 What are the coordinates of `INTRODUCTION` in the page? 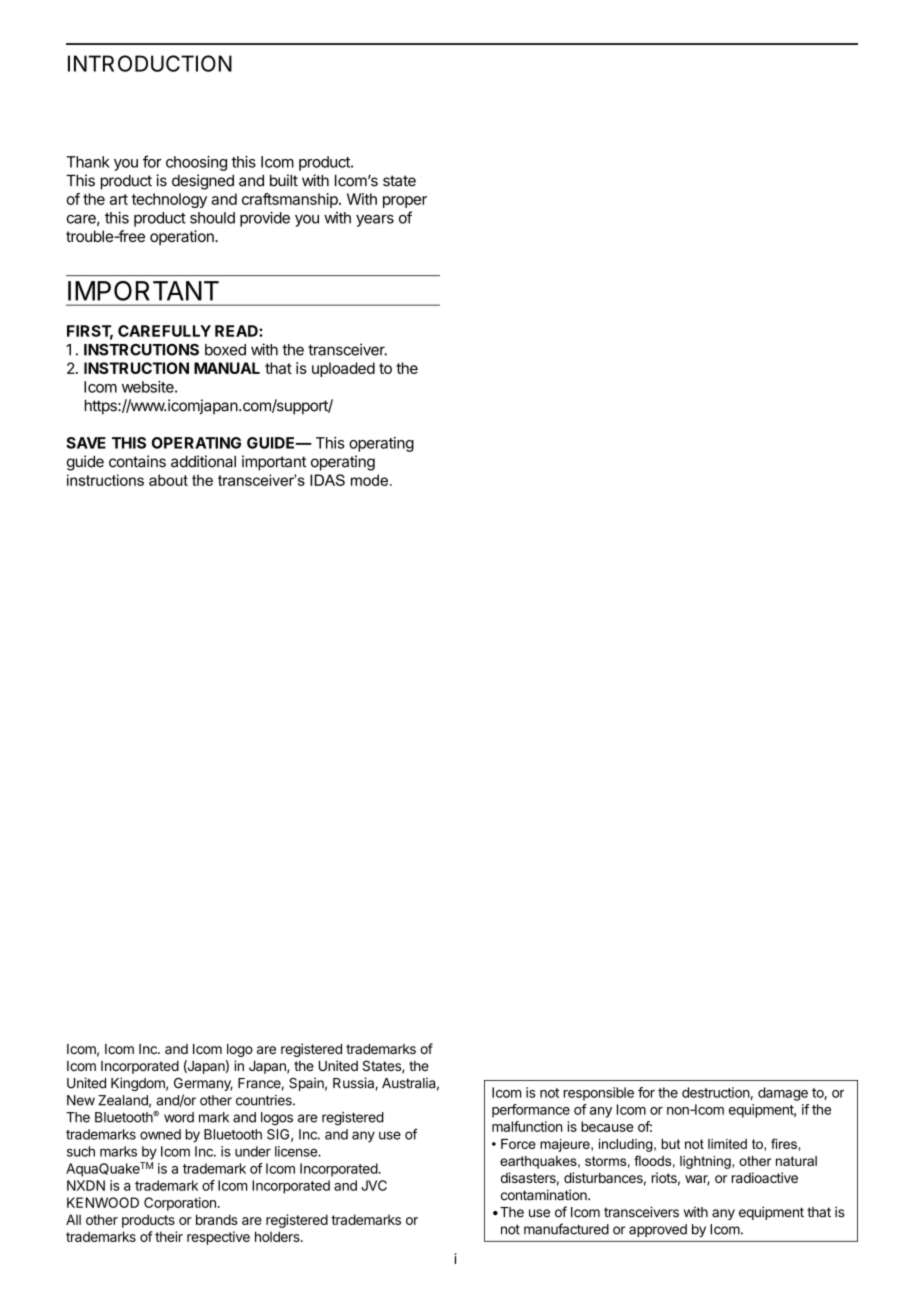 It's located at (150, 63).
